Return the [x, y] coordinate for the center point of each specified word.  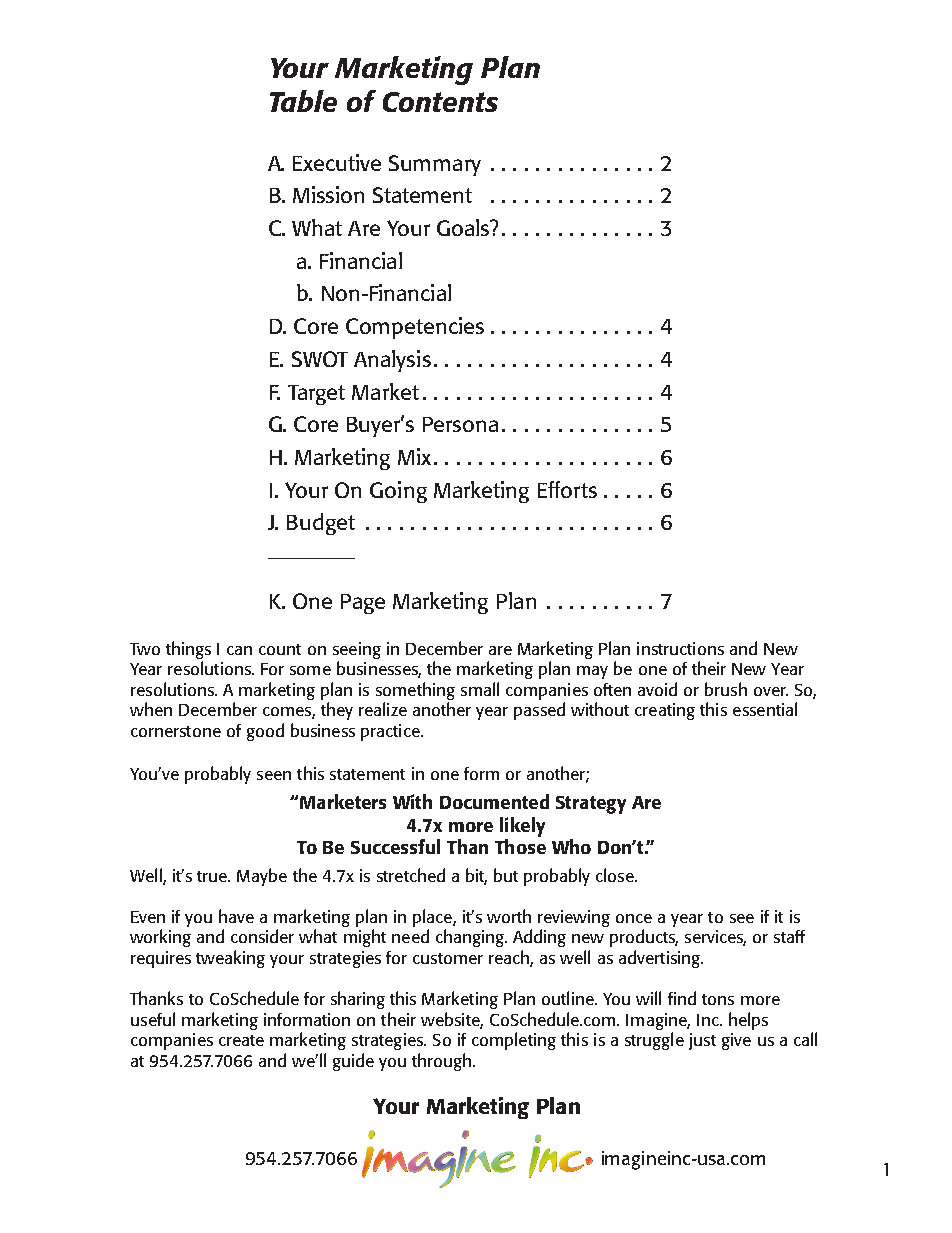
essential [765, 709]
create [241, 1040]
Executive [337, 162]
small [480, 689]
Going [398, 492]
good [265, 732]
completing [514, 1041]
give [736, 1041]
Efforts [567, 489]
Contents [440, 102]
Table [303, 101]
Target [316, 395]
